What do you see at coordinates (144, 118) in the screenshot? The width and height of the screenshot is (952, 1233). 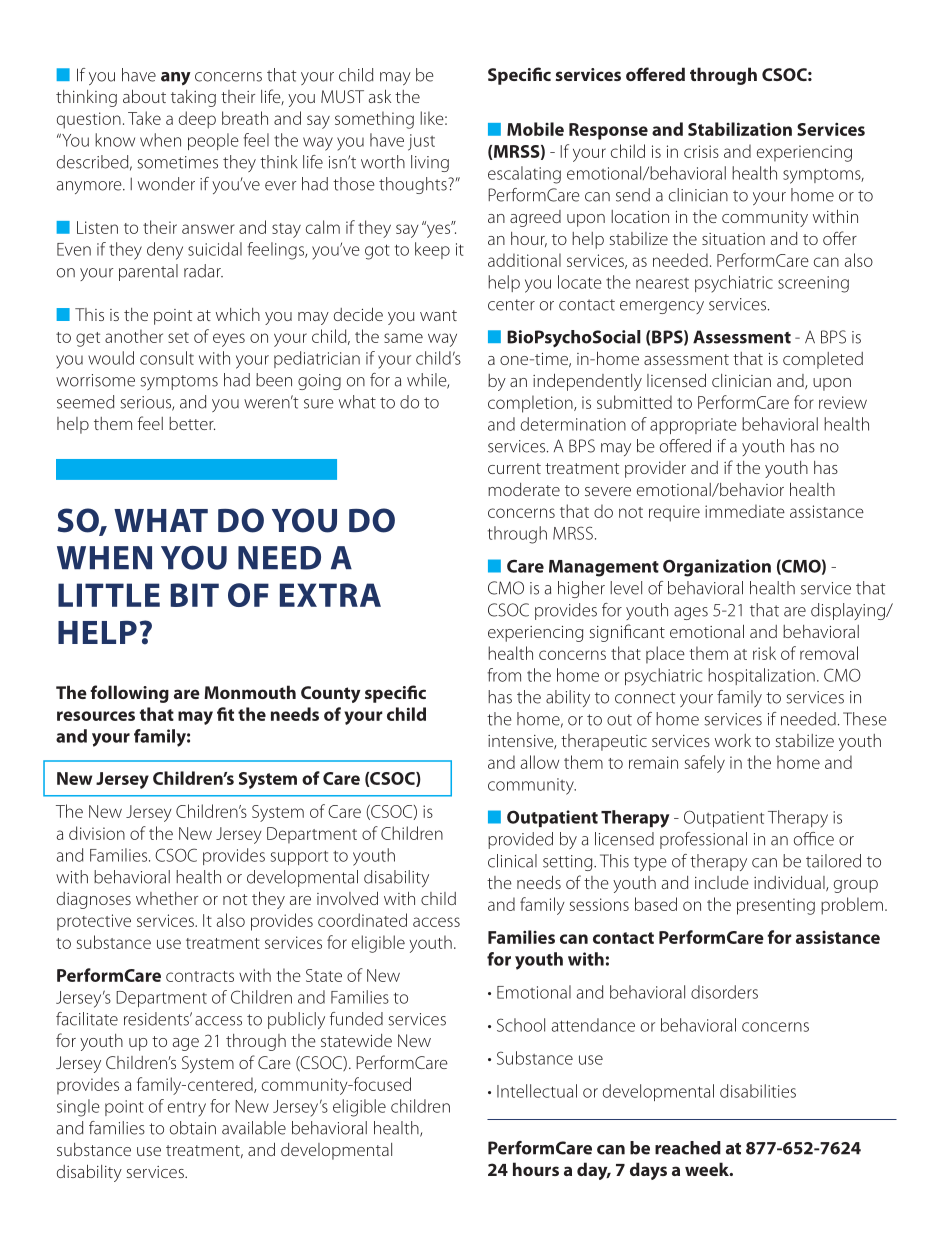 I see `Take` at bounding box center [144, 118].
